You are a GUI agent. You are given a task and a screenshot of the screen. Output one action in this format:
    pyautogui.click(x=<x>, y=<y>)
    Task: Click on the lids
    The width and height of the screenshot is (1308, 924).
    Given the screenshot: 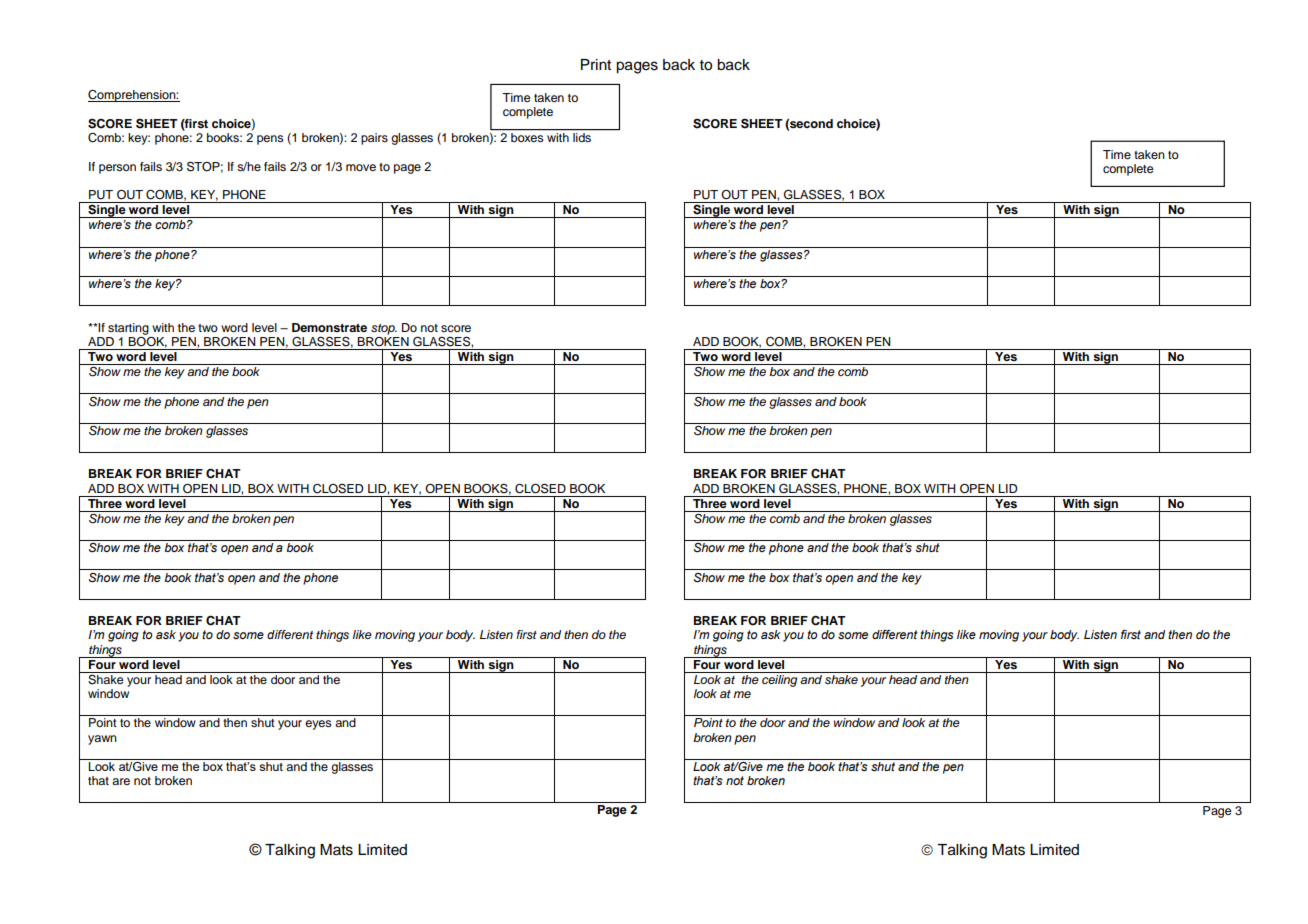 What is the action you would take?
    pyautogui.click(x=582, y=137)
